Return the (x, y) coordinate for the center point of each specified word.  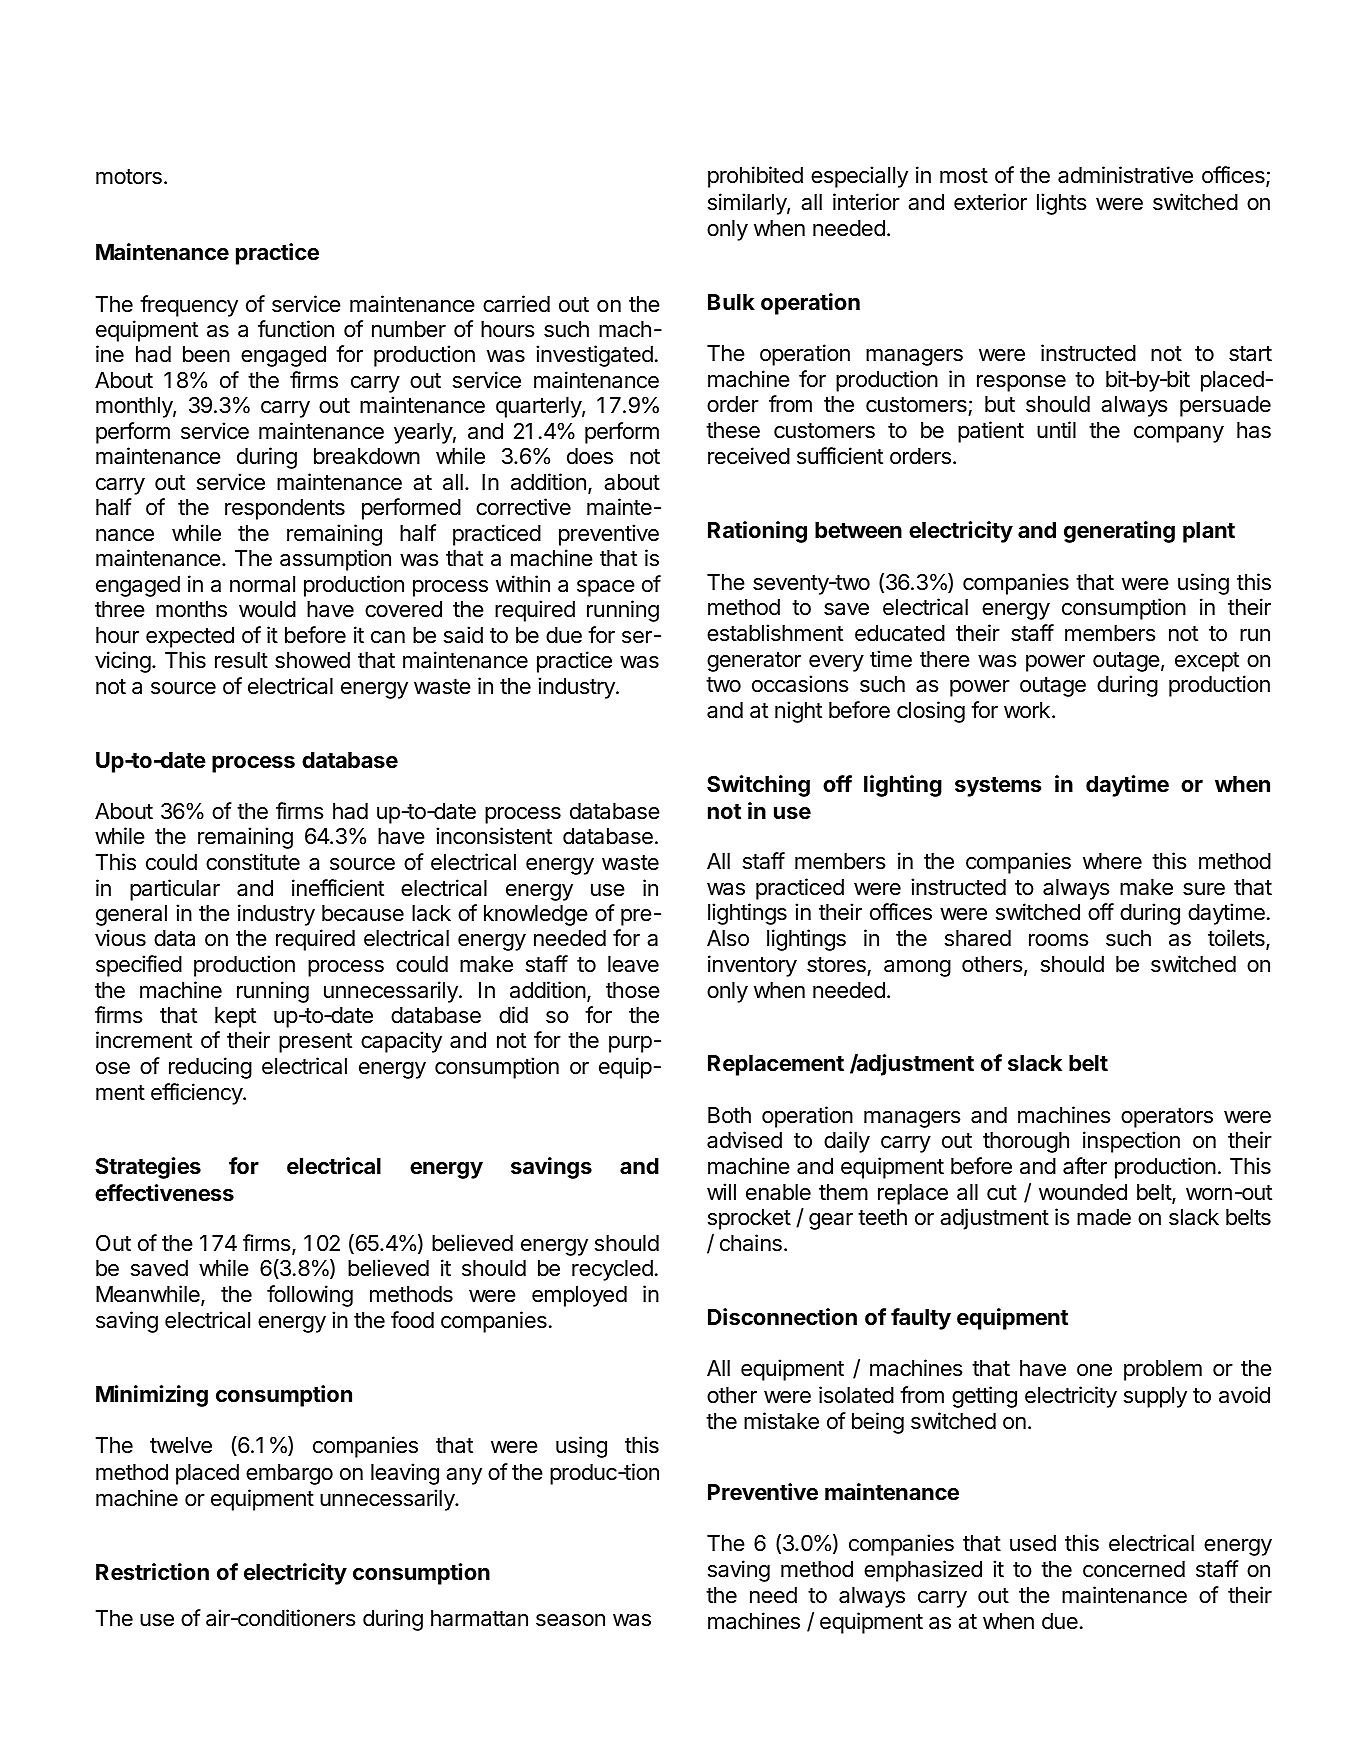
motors (129, 177)
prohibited (755, 177)
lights (1062, 204)
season (570, 1620)
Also (728, 938)
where (1112, 861)
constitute (253, 862)
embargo (289, 1474)
